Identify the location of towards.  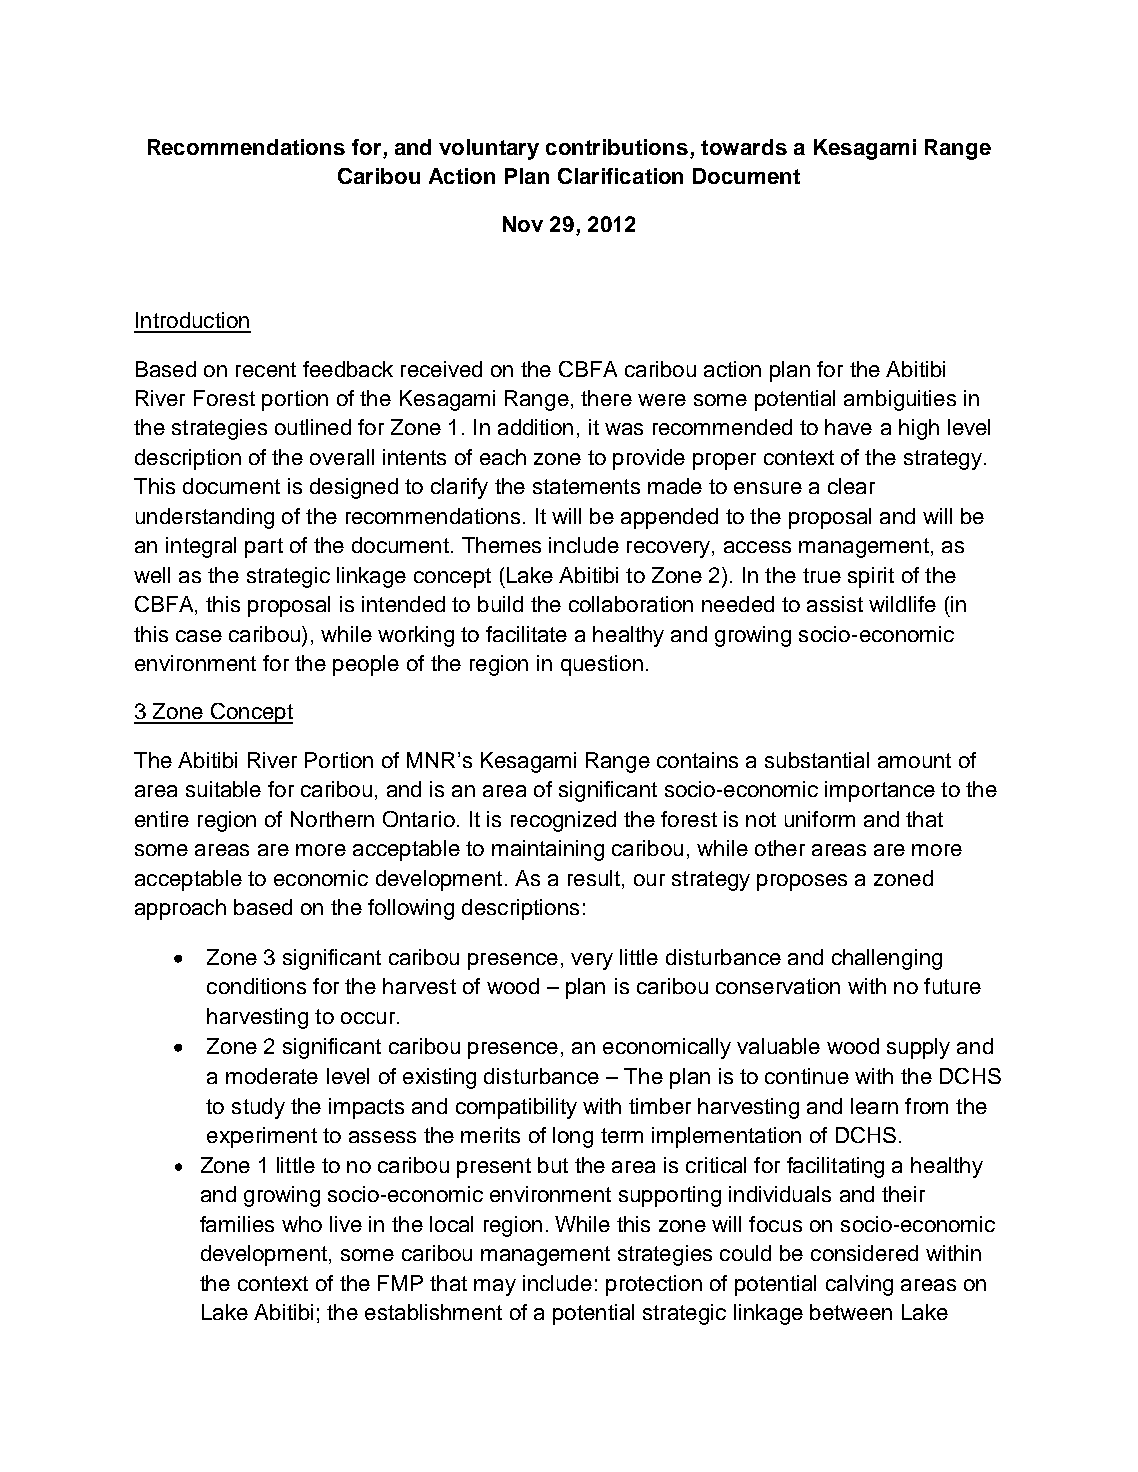
(744, 147).
